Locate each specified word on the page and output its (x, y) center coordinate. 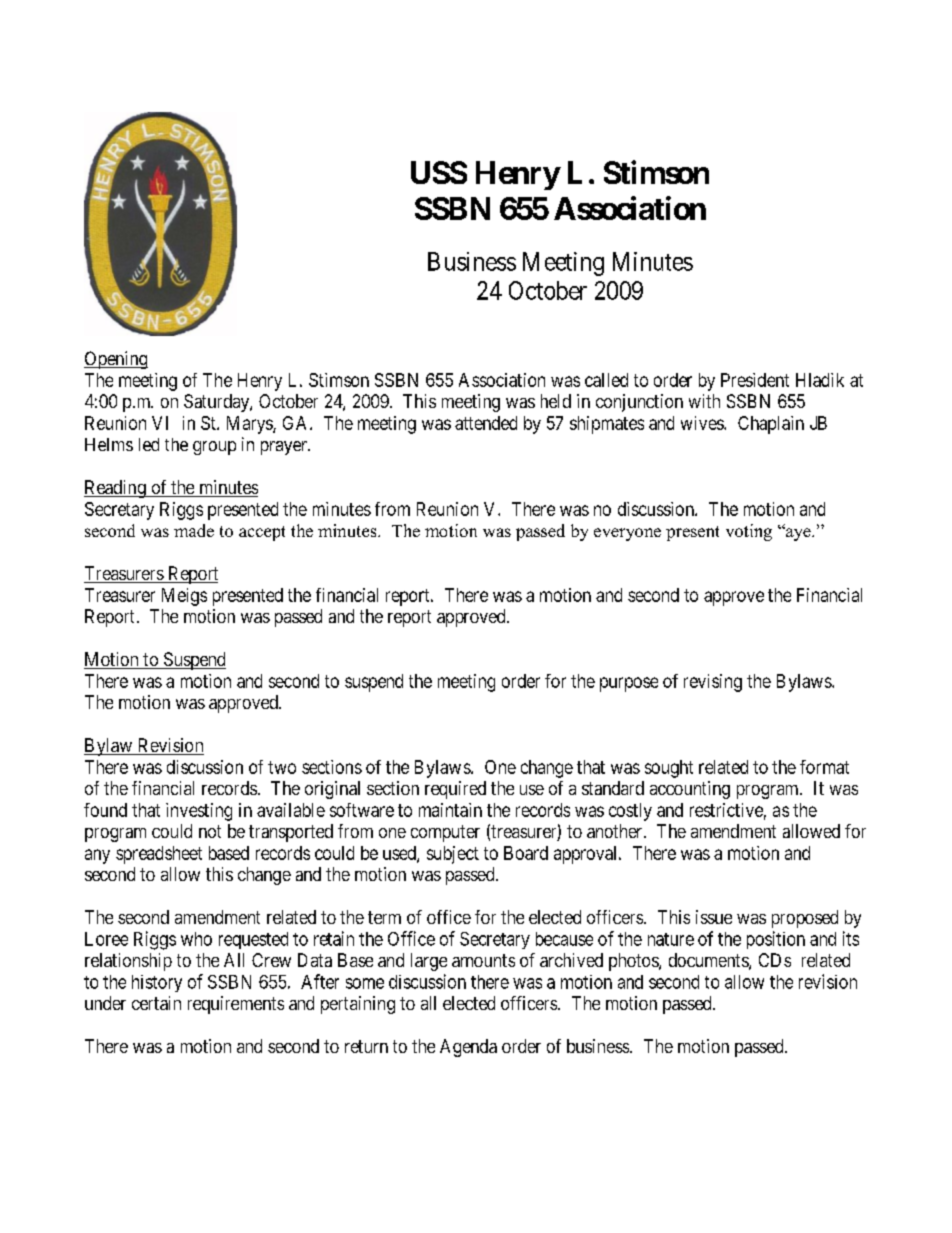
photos (634, 962)
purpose (629, 684)
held (556, 401)
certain (156, 1003)
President (755, 380)
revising (713, 683)
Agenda (468, 1048)
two (282, 767)
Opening (116, 360)
